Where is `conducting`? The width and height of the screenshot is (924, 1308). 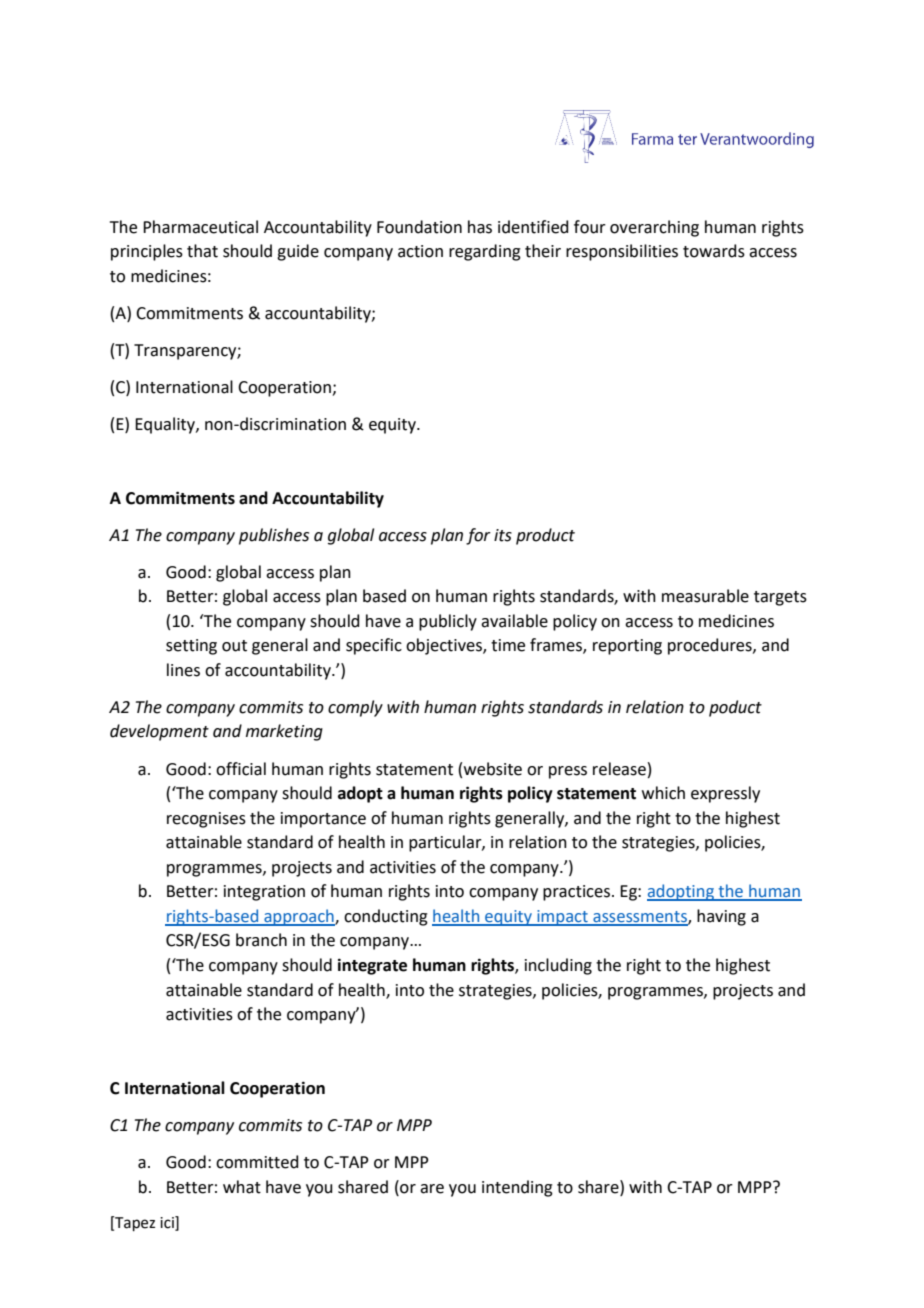
conducting is located at coordinates (386, 917).
